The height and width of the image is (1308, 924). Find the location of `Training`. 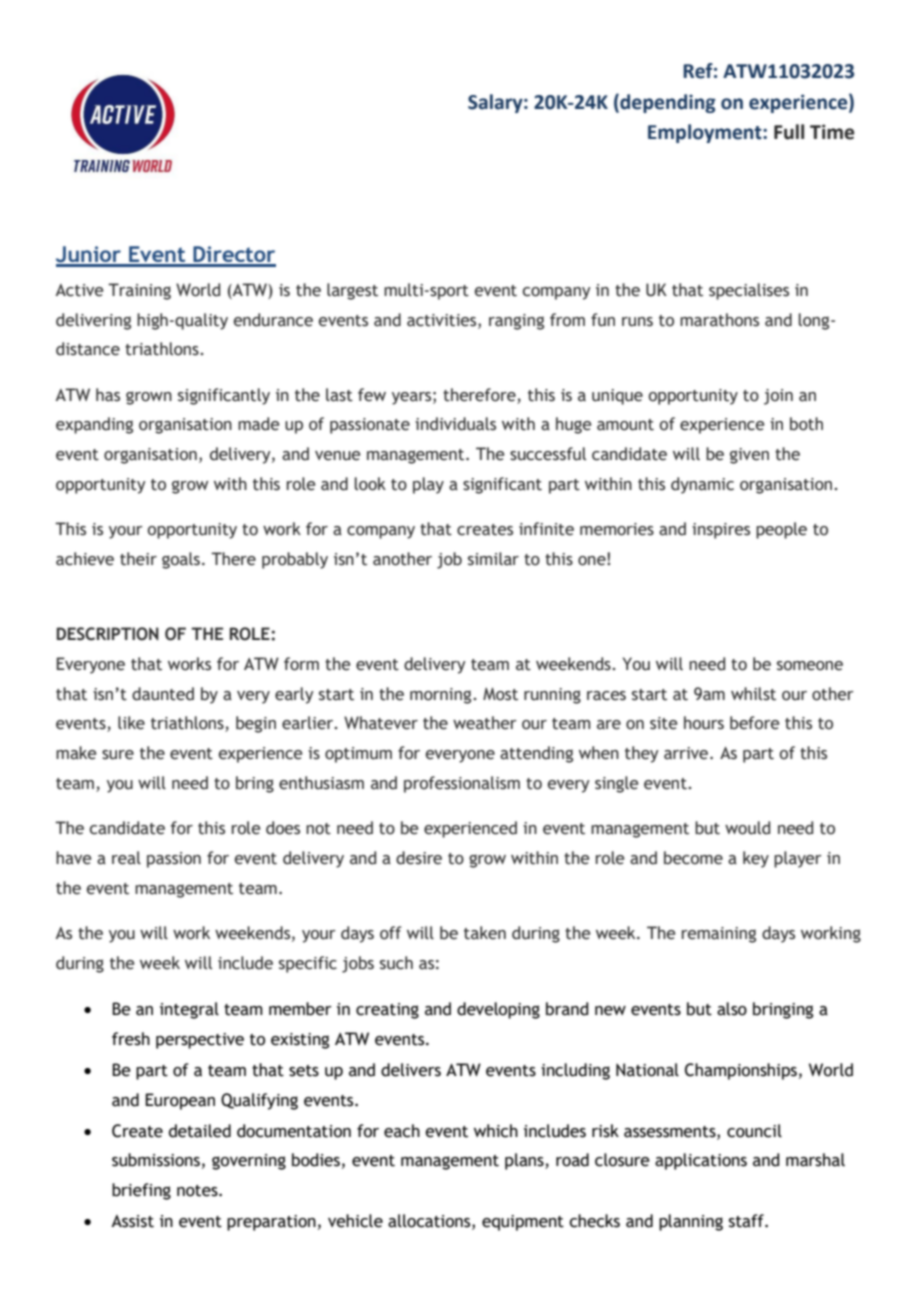

Training is located at coordinates (139, 291).
